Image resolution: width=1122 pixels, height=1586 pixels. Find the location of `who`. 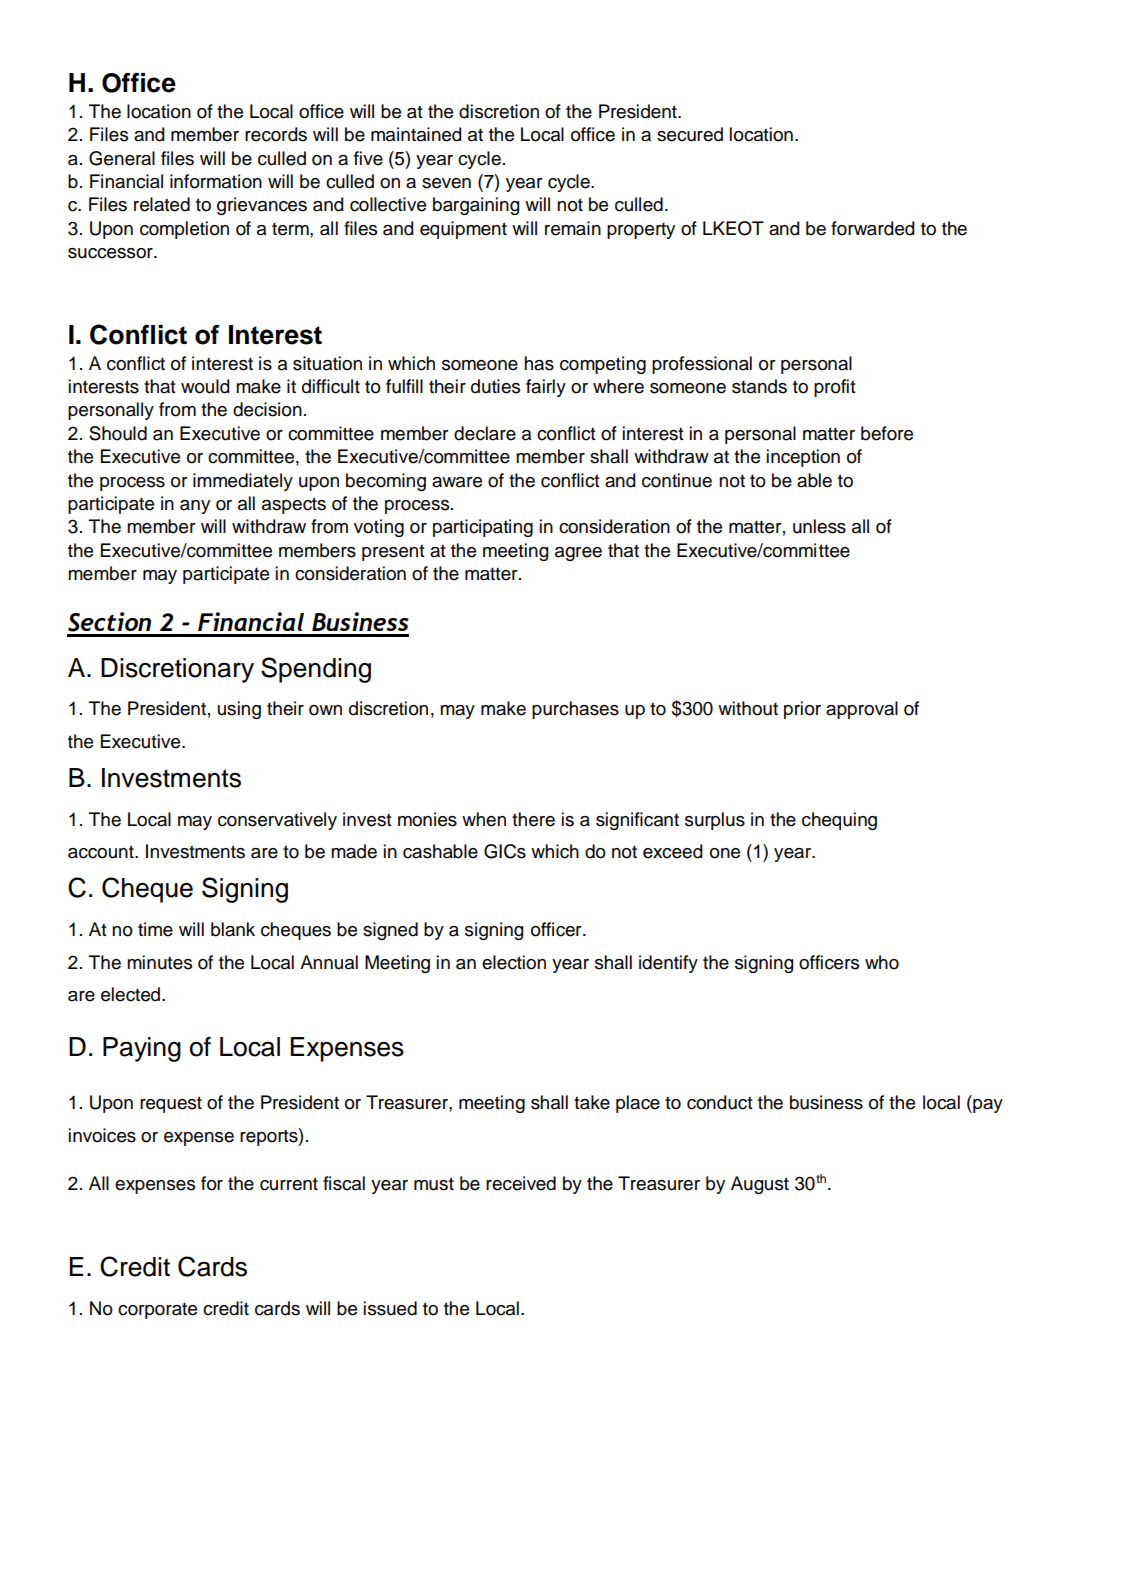

who is located at coordinates (882, 962).
